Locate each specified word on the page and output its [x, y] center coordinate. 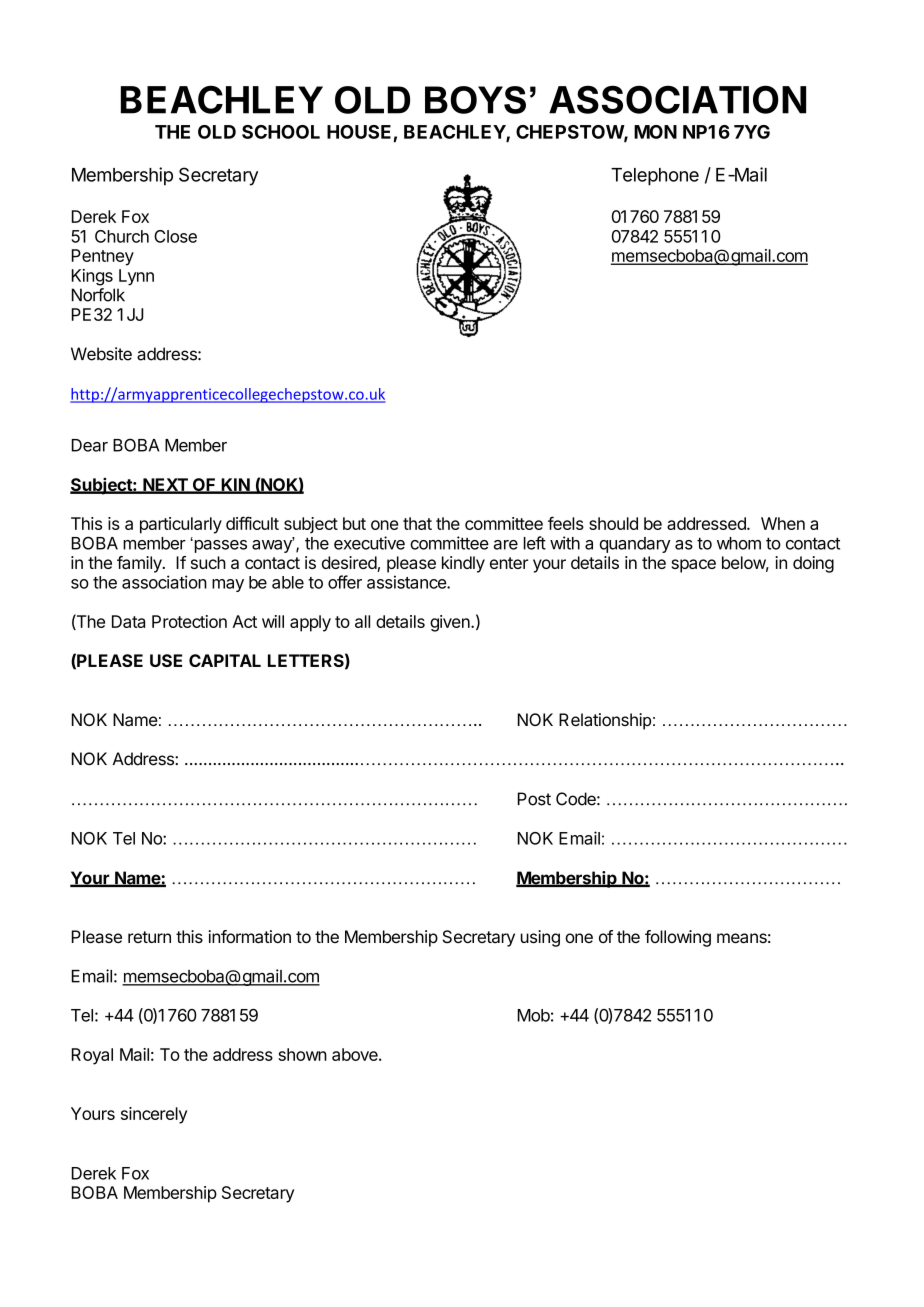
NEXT [165, 485]
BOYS [475, 100]
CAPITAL [225, 660]
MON [655, 132]
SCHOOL [281, 132]
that [417, 523]
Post [534, 799]
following [678, 938]
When [783, 523]
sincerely [154, 1115]
